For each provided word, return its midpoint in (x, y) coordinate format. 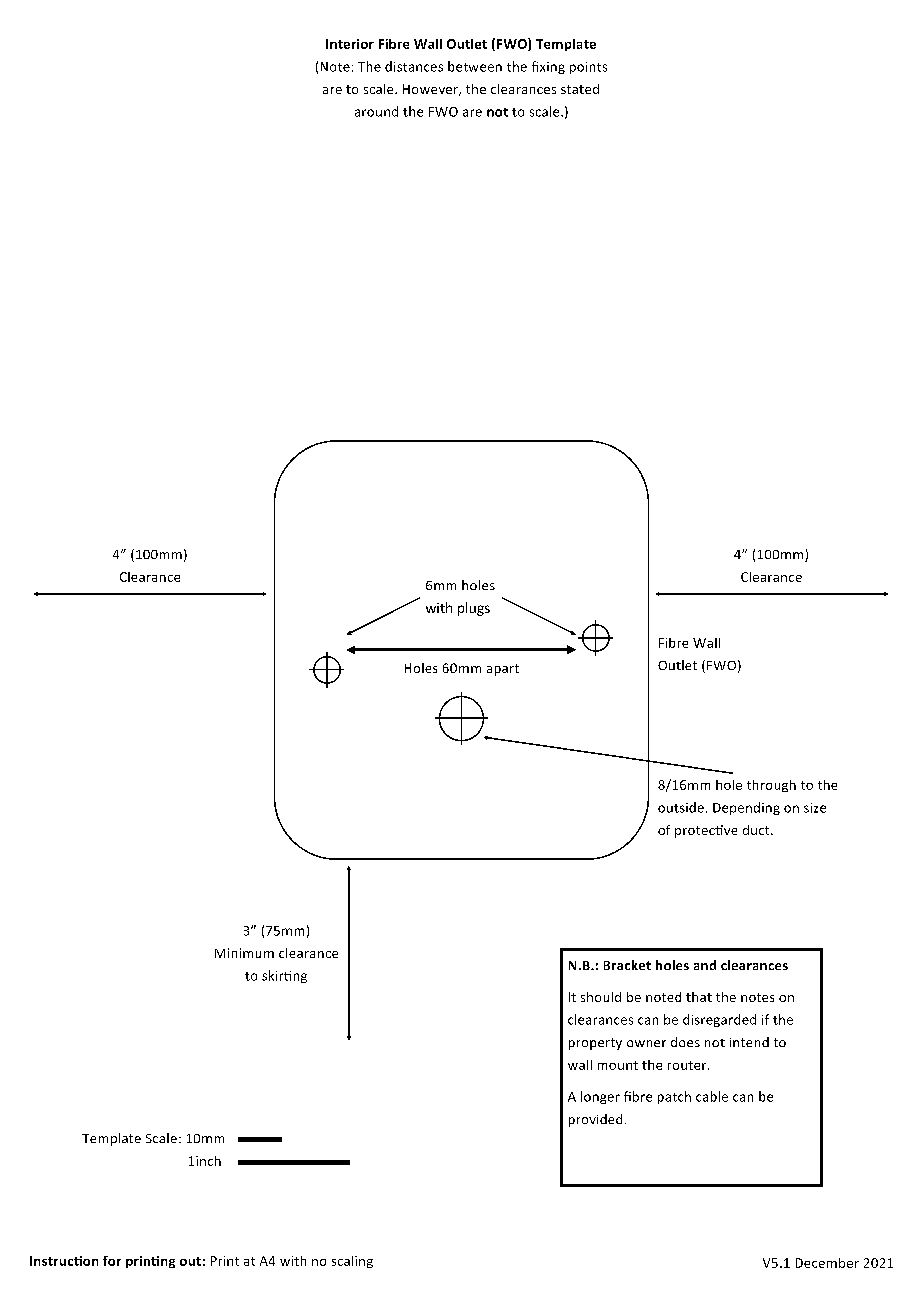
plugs (474, 609)
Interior (350, 44)
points (588, 68)
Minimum (244, 953)
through (771, 786)
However (432, 90)
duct (757, 830)
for (112, 1261)
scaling (352, 1262)
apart (503, 670)
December (827, 1263)
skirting (284, 976)
